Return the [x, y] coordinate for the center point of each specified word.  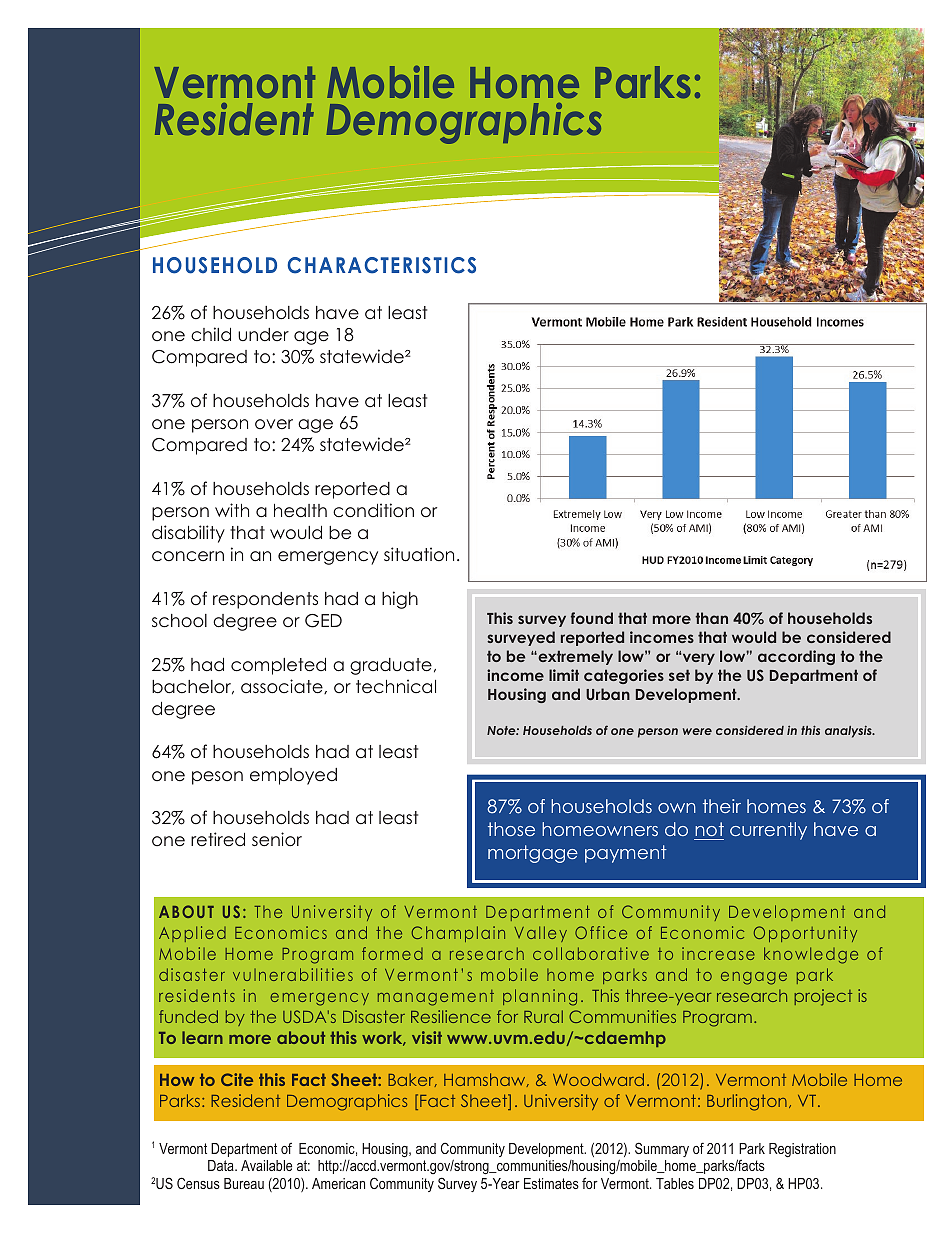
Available [266, 1165]
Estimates [551, 1183]
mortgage [533, 854]
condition [373, 510]
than [711, 618]
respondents [265, 600]
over [274, 424]
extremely [574, 657]
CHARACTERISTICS [381, 265]
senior [277, 839]
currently [768, 831]
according [796, 657]
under [263, 335]
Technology [553, 82]
